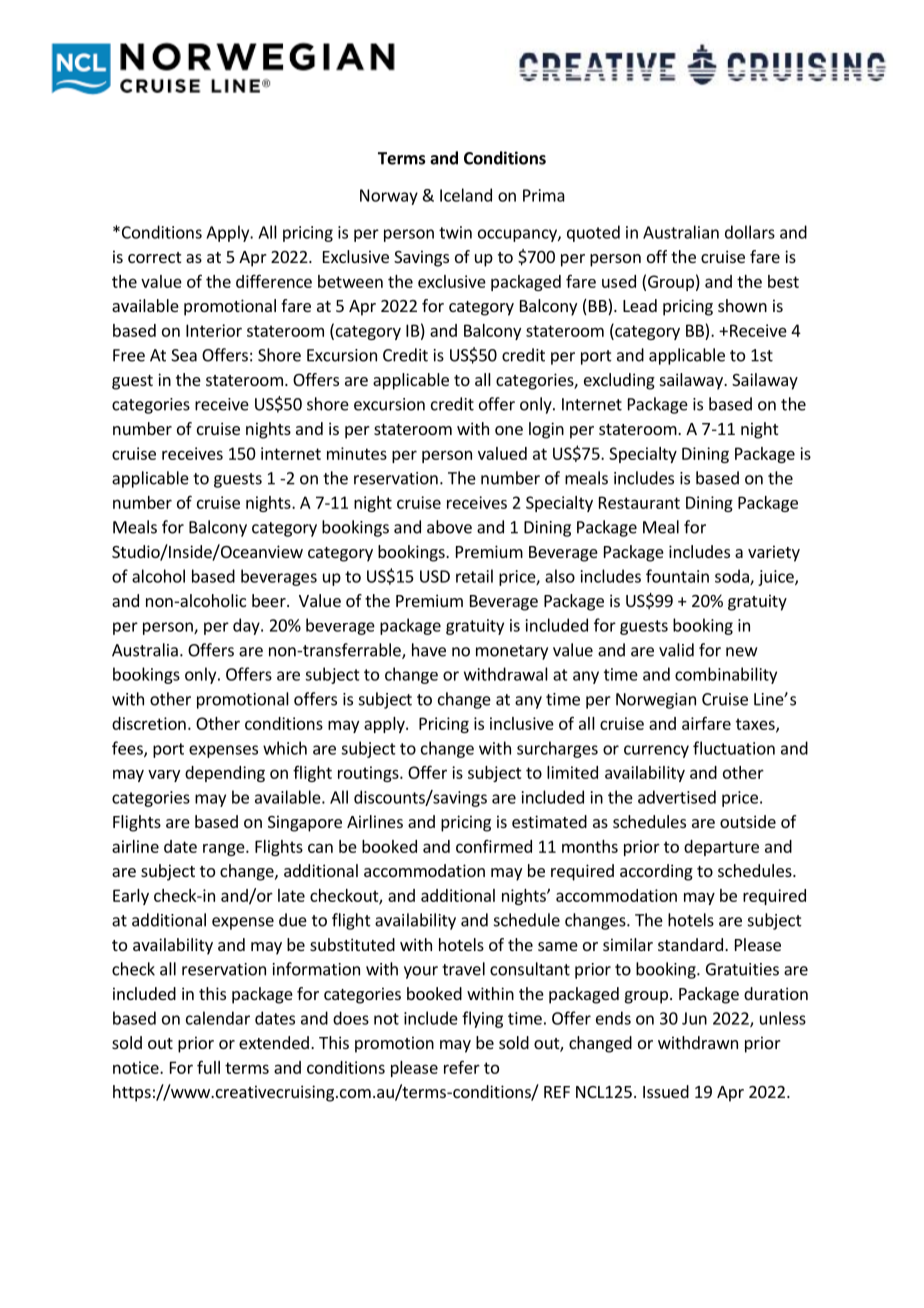 The height and width of the image is (1308, 924). Describe the element at coordinates (154, 257) in the image. I see `correct` at that location.
